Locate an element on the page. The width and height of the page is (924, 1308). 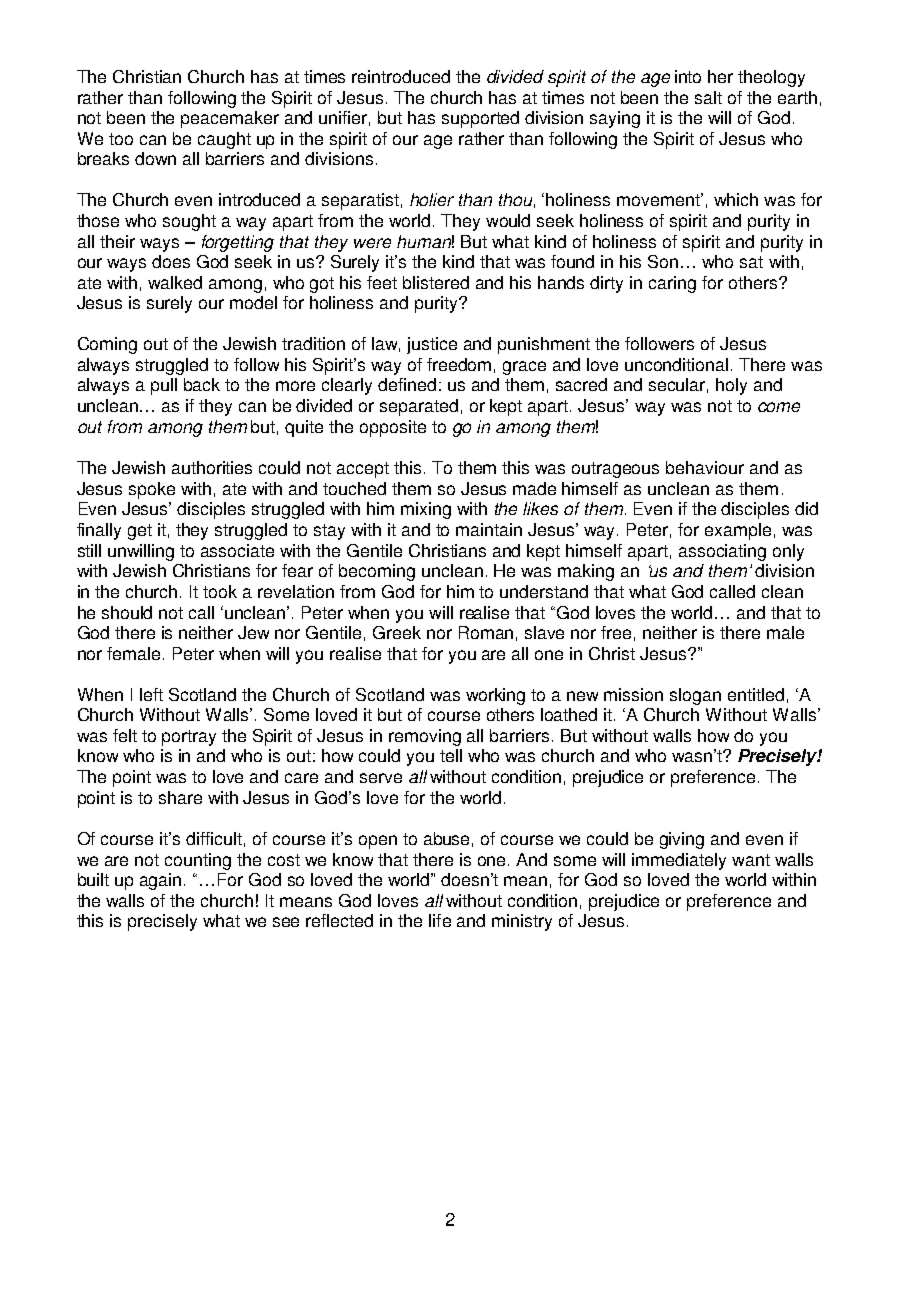
took is located at coordinates (220, 591).
